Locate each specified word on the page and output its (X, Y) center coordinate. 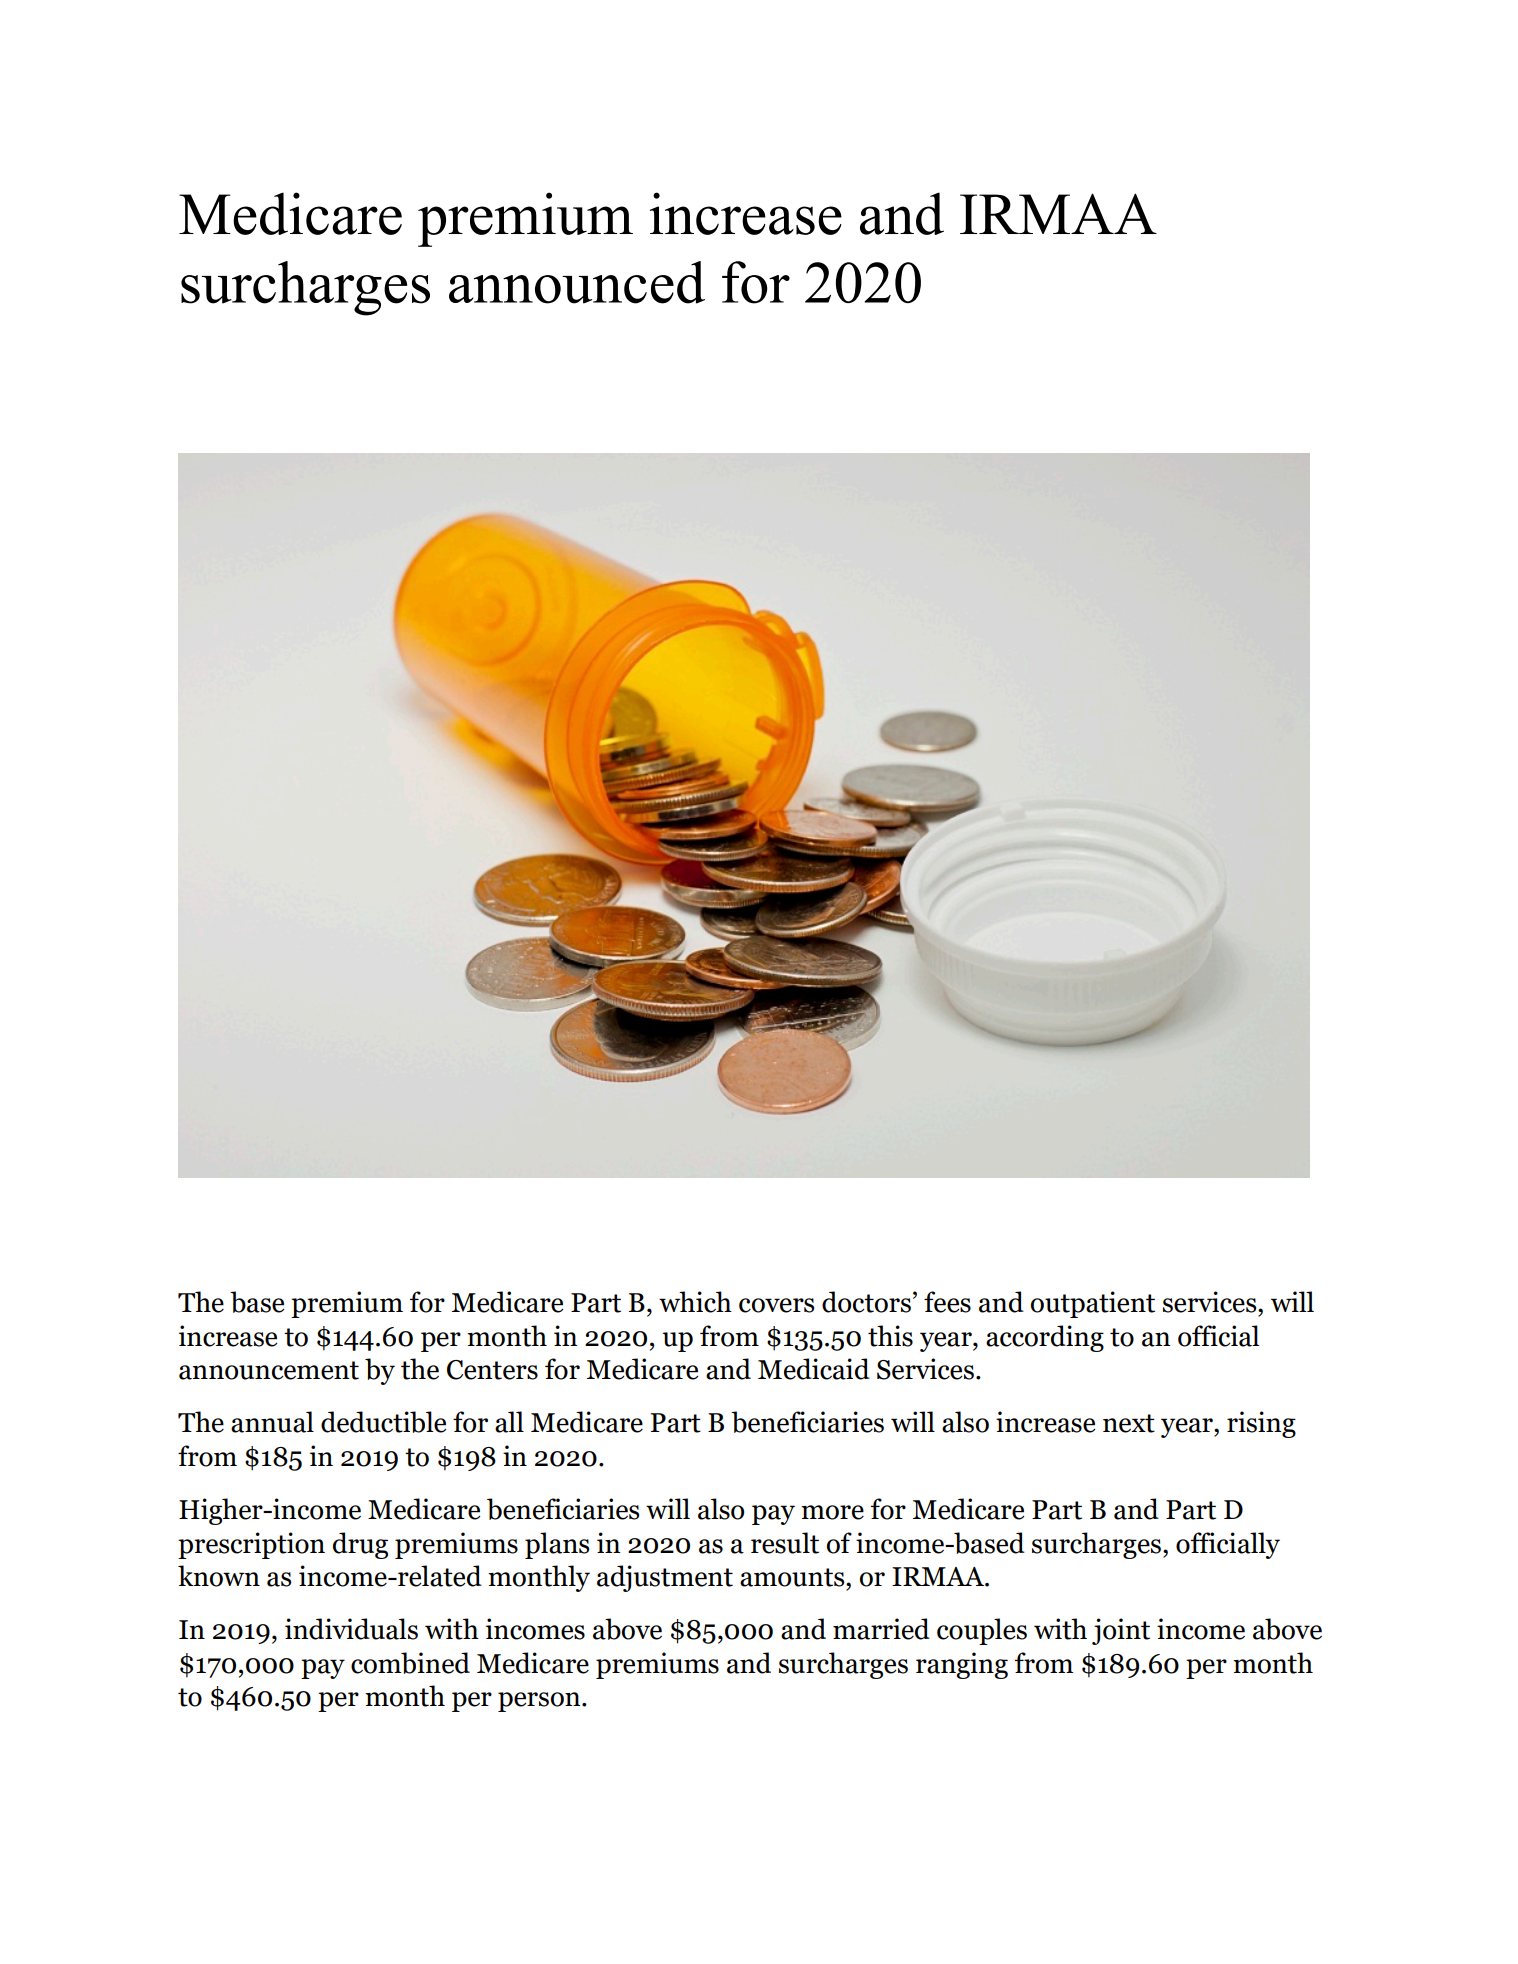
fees (947, 1302)
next (1129, 1423)
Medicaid (814, 1369)
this (890, 1336)
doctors (866, 1302)
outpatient (1093, 1304)
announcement (269, 1370)
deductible (383, 1422)
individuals (351, 1629)
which (695, 1302)
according (1045, 1338)
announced (577, 282)
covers (776, 1305)
